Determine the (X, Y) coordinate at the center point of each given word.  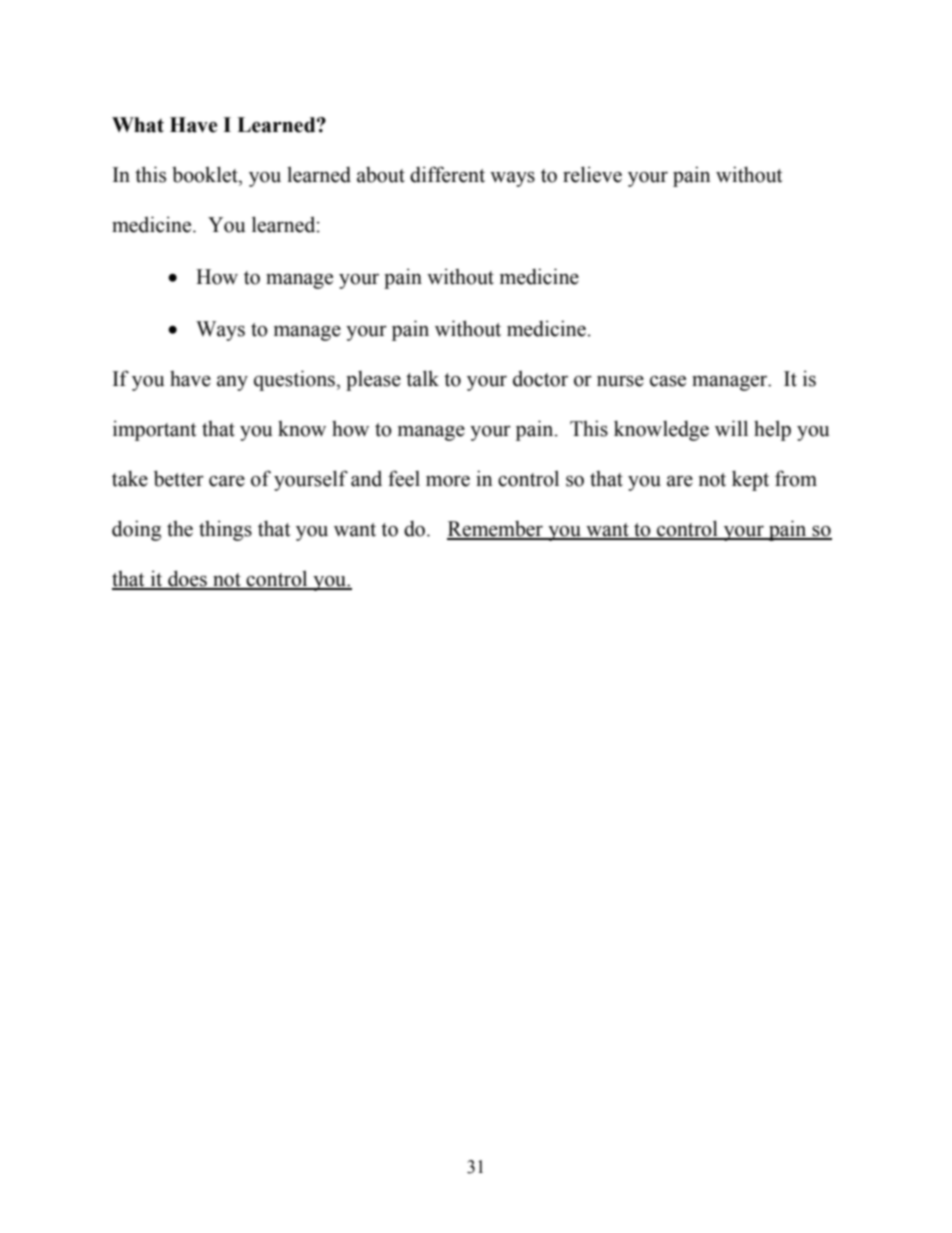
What (138, 125)
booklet (206, 174)
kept (750, 480)
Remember (496, 530)
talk (422, 378)
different (447, 174)
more (448, 481)
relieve (592, 174)
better (179, 478)
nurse (620, 381)
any (232, 383)
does (187, 579)
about (381, 175)
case (668, 381)
